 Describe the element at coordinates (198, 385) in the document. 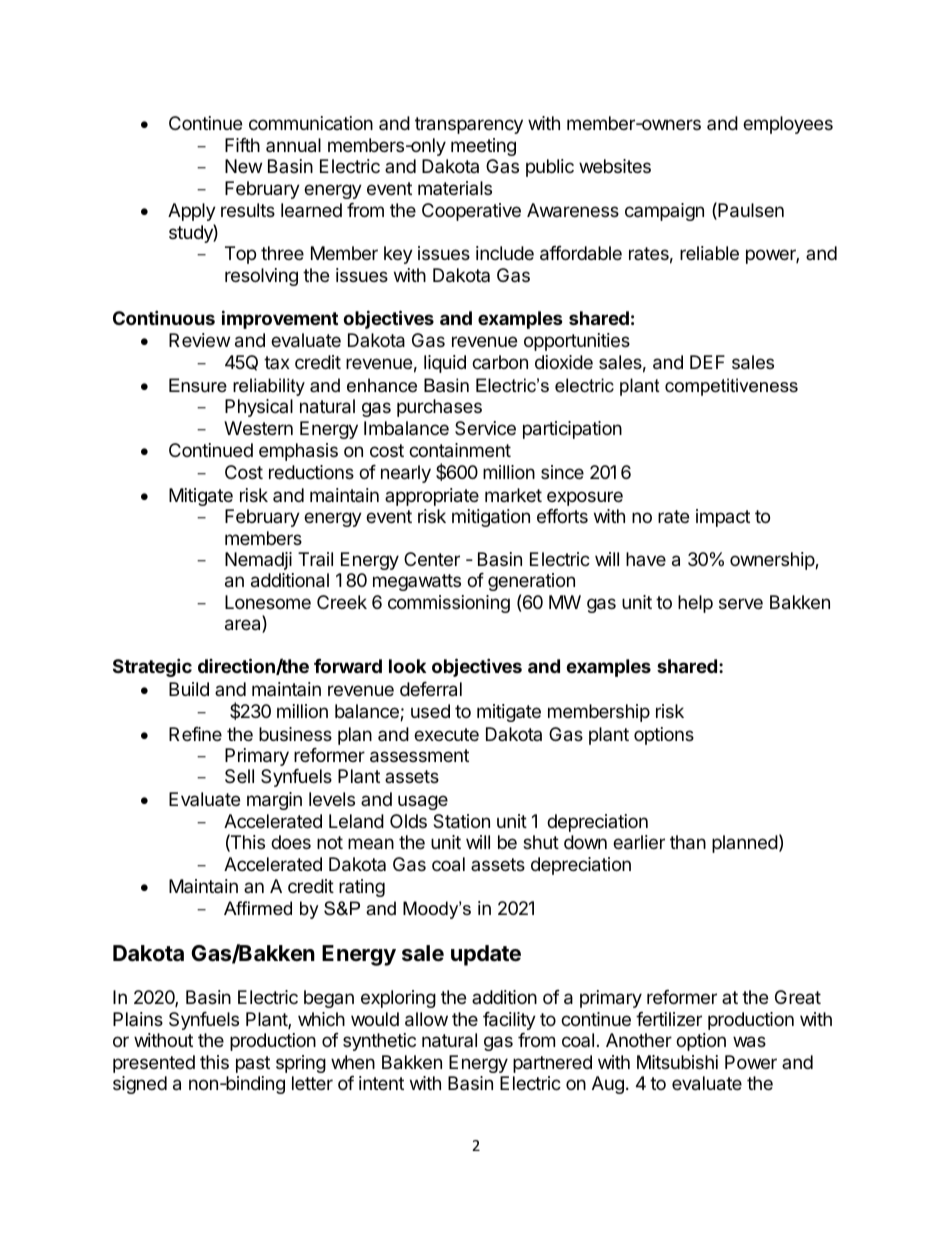

I see `Ensure` at that location.
